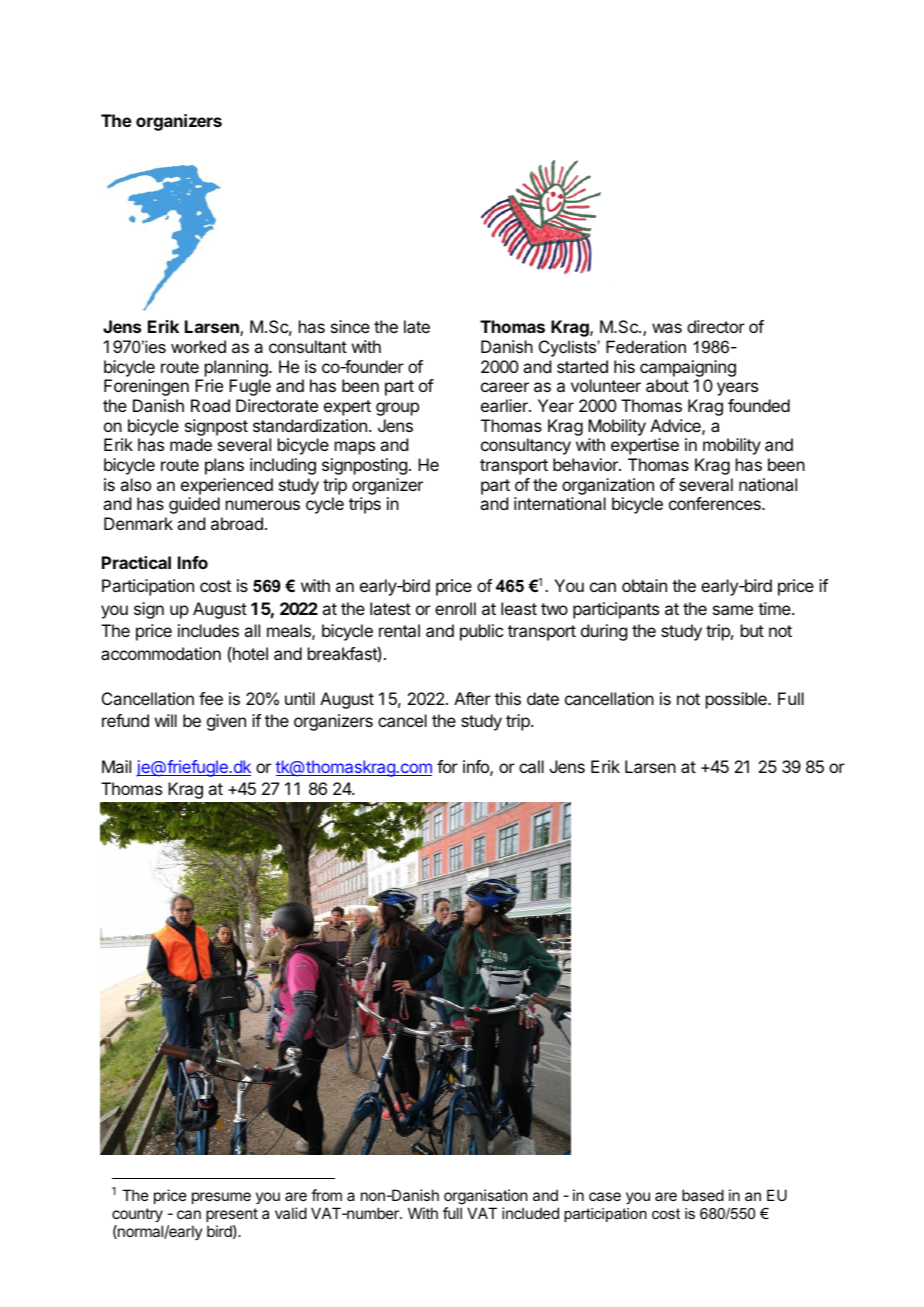 This document has width=924, height=1307. I want to click on worked, so click(198, 346).
